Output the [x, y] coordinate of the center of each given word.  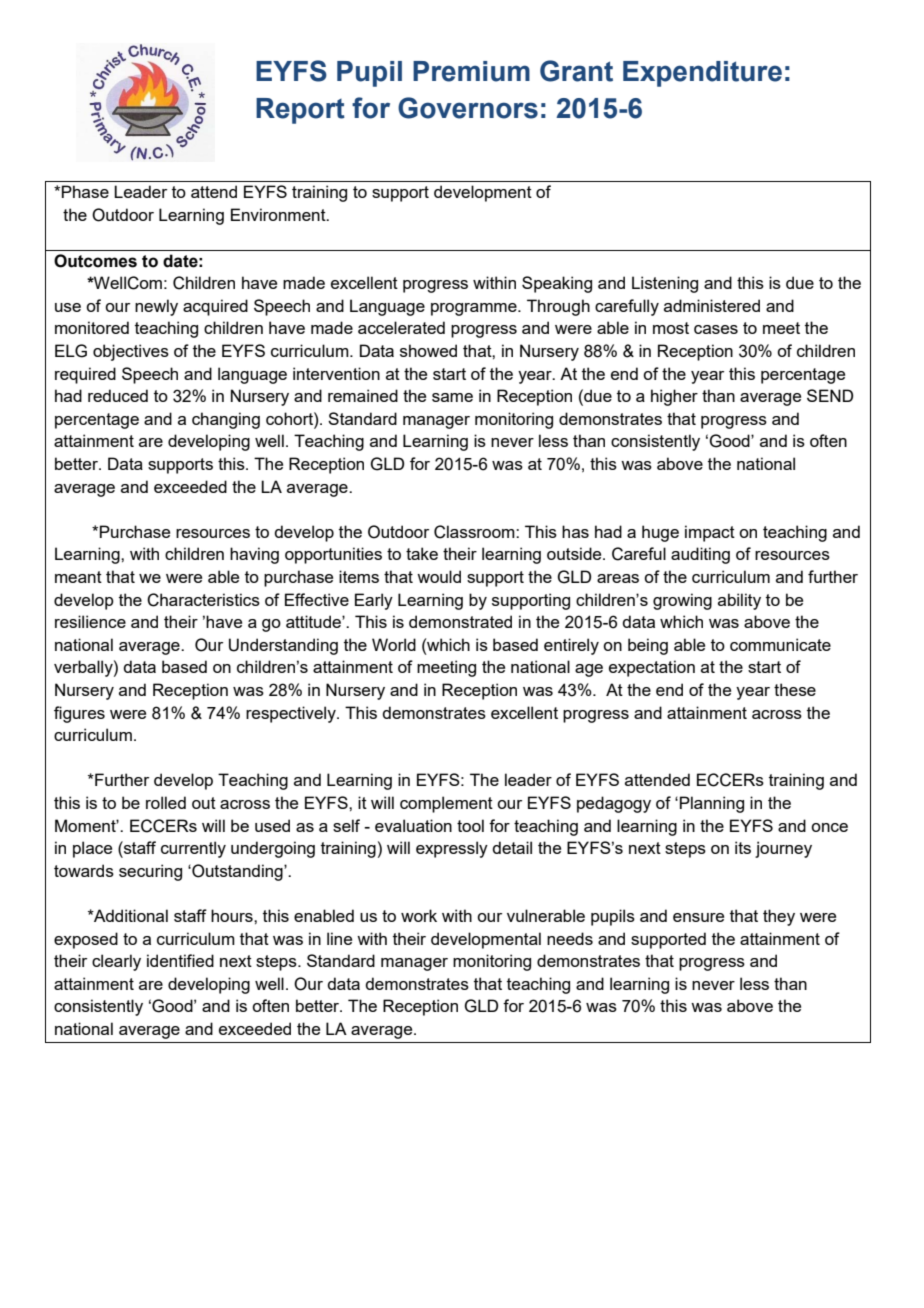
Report [300, 111]
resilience [90, 621]
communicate [780, 644]
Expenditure [702, 74]
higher [674, 397]
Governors [468, 108]
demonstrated [460, 621]
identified [180, 960]
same [452, 397]
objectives [131, 352]
